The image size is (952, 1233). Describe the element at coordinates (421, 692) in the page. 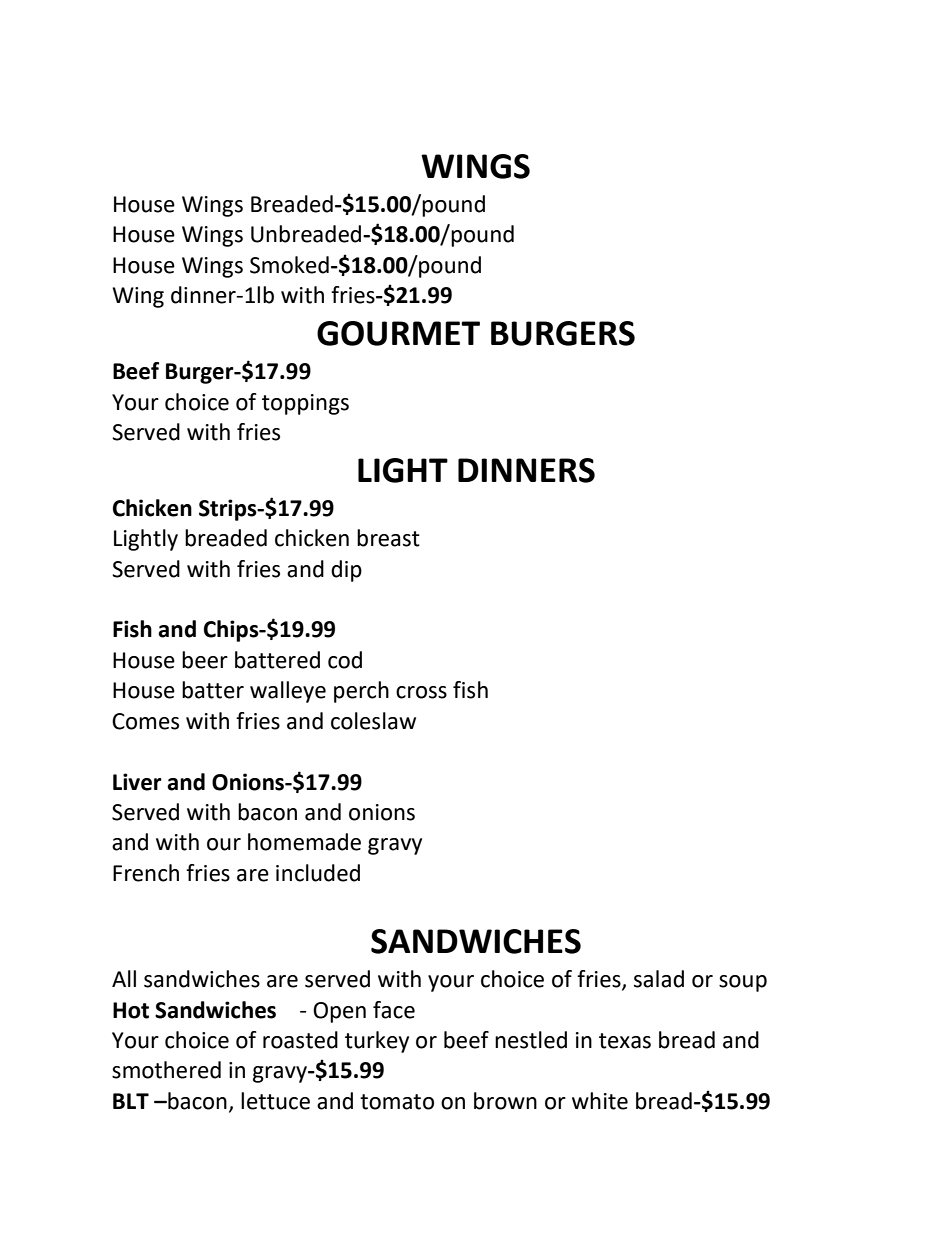

I see `cross` at that location.
